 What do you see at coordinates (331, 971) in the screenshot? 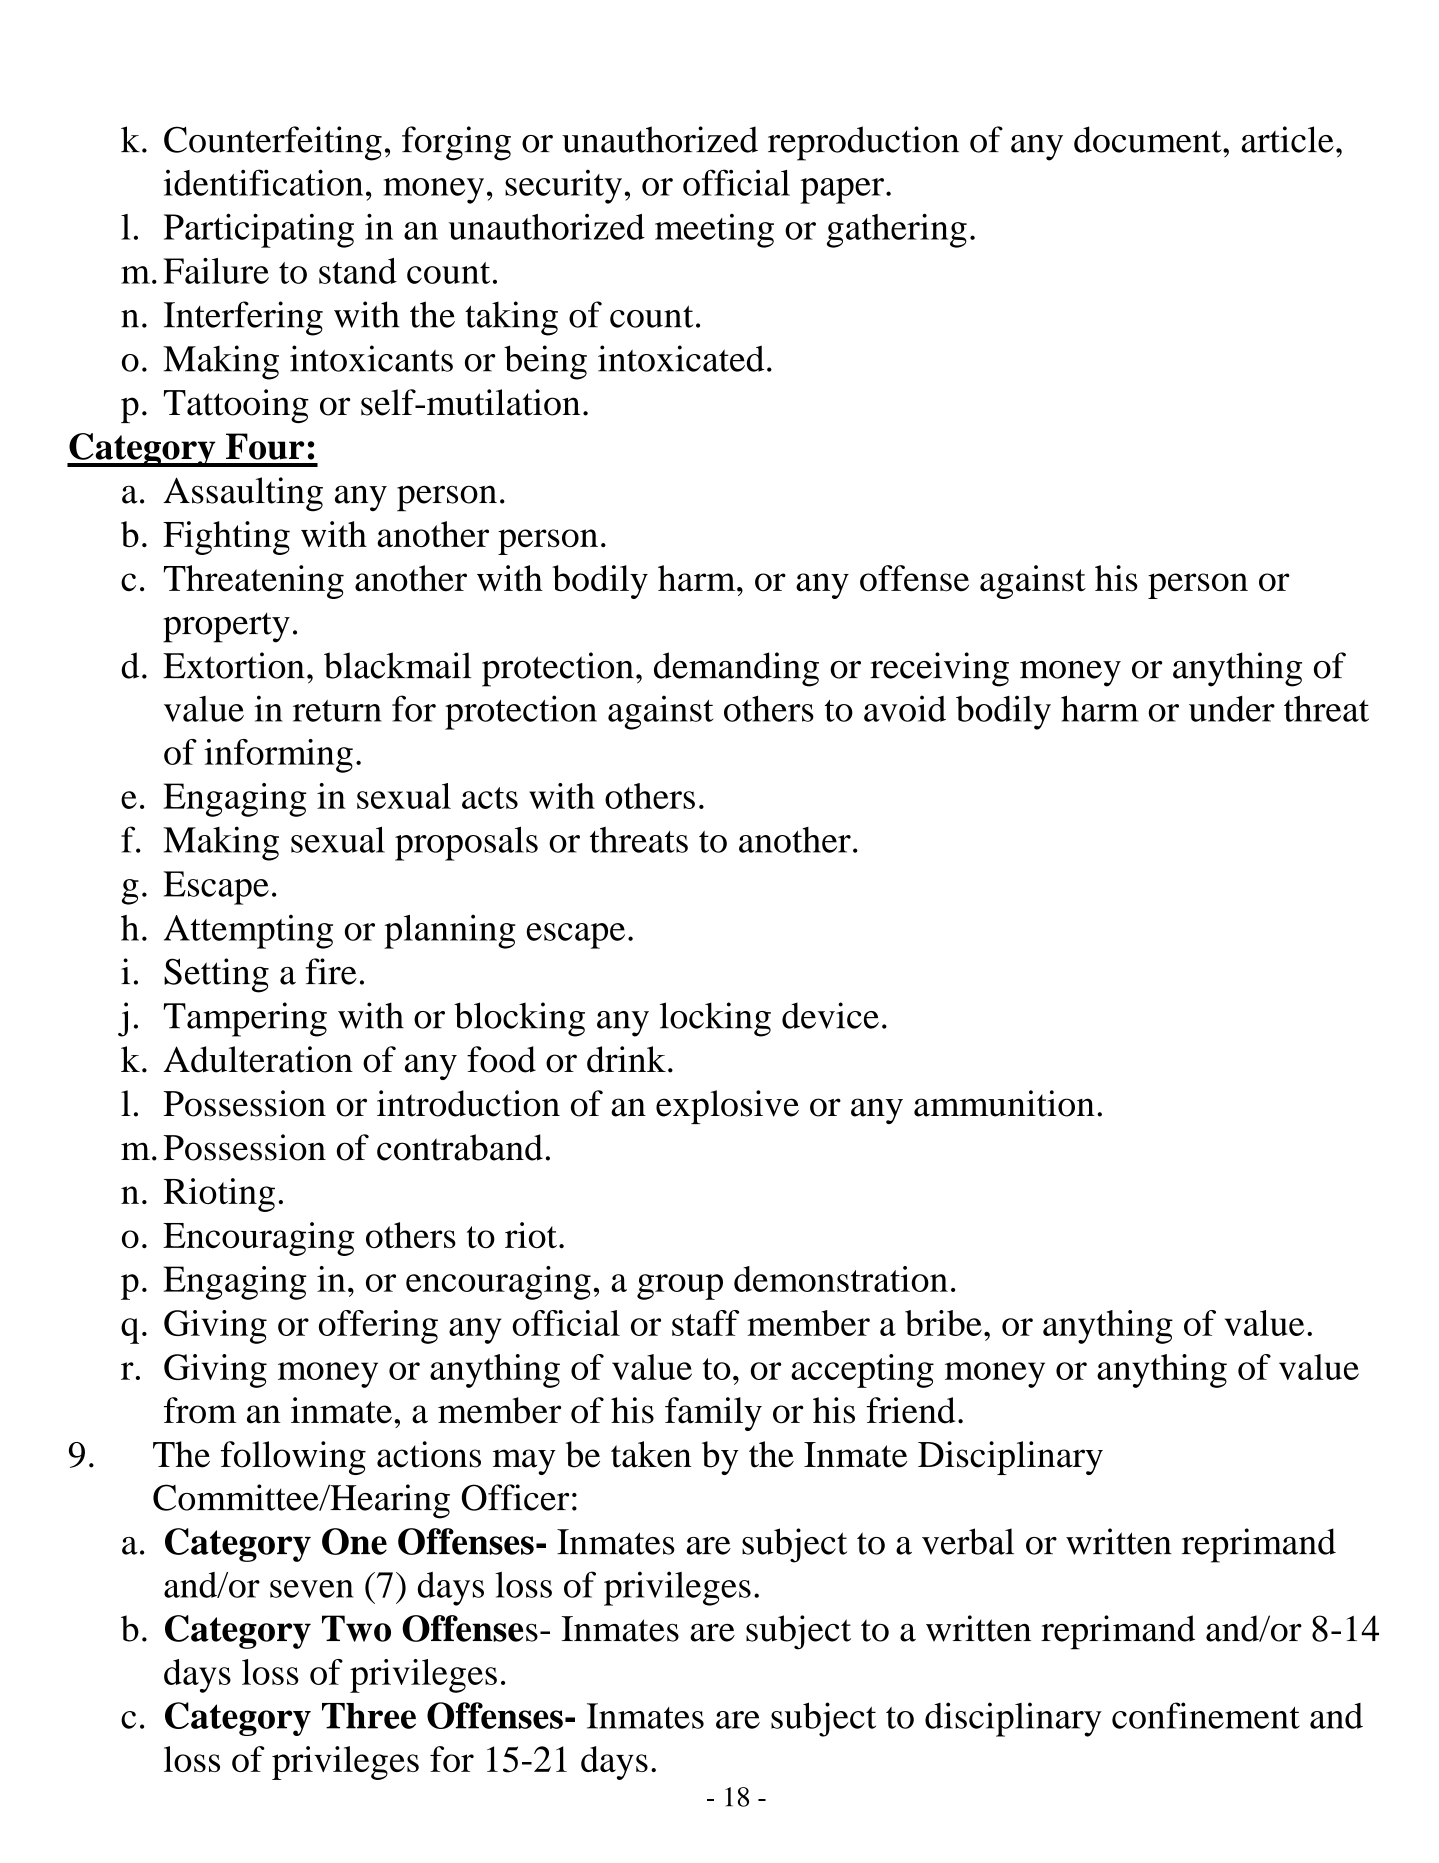
I see `fire` at bounding box center [331, 971].
